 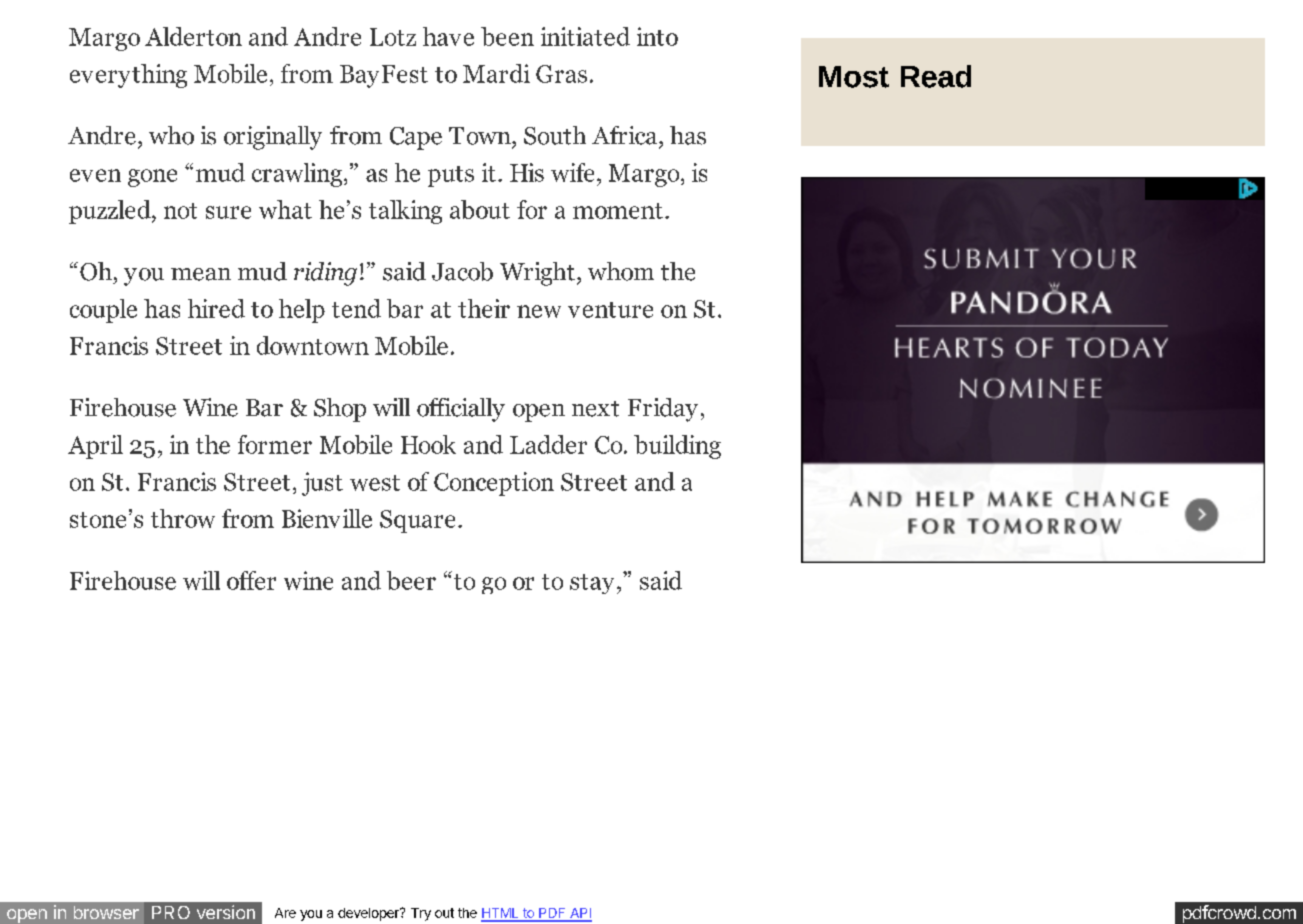 I want to click on Wright, so click(x=537, y=274).
